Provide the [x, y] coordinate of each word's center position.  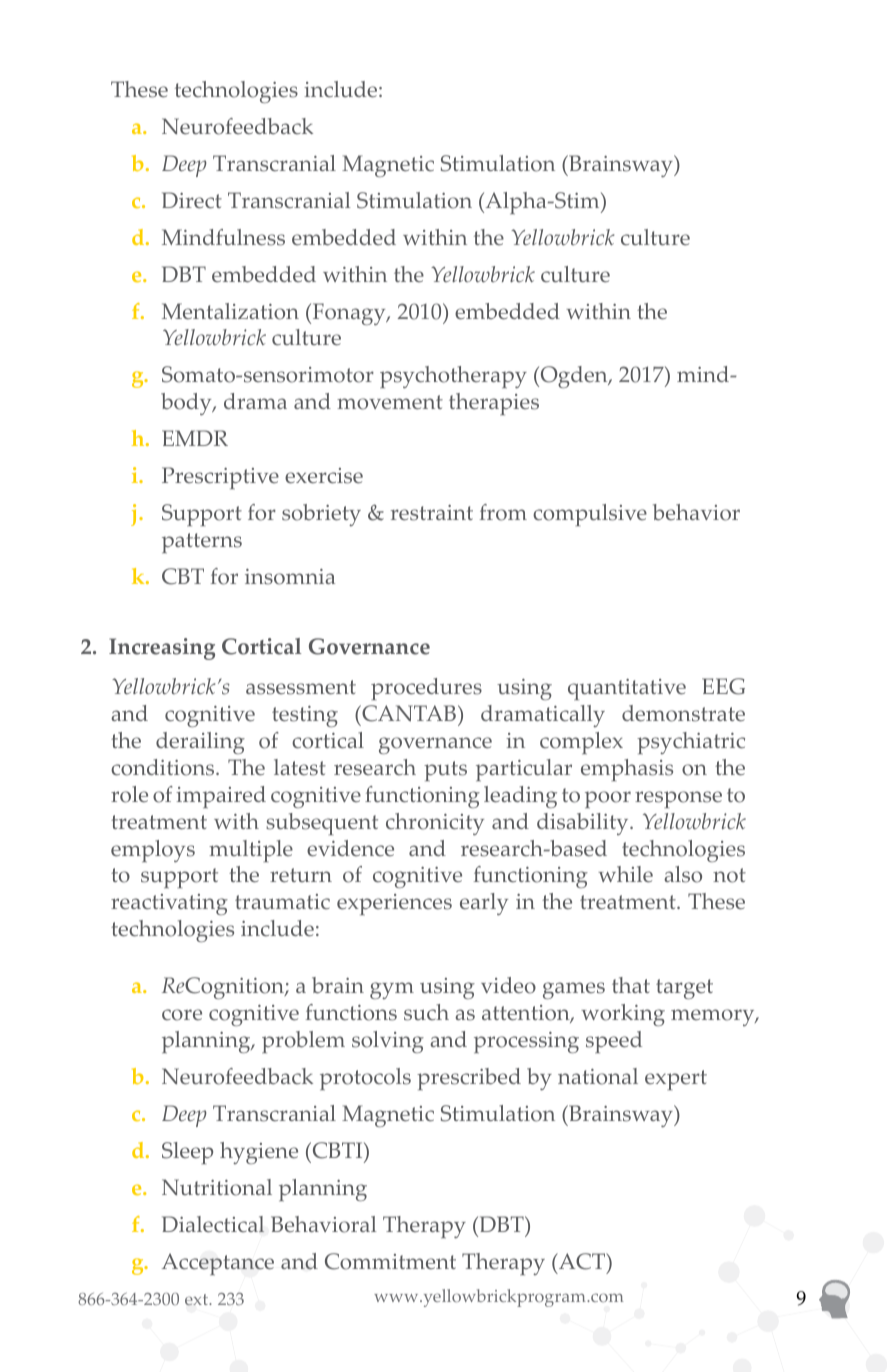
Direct [192, 200]
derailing [200, 743]
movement [390, 402]
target [684, 989]
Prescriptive [220, 478]
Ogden [574, 377]
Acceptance [218, 1264]
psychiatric [691, 743]
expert [676, 1080]
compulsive [590, 515]
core [182, 1015]
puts [445, 771]
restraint [432, 513]
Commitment [390, 1261]
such [426, 1012]
